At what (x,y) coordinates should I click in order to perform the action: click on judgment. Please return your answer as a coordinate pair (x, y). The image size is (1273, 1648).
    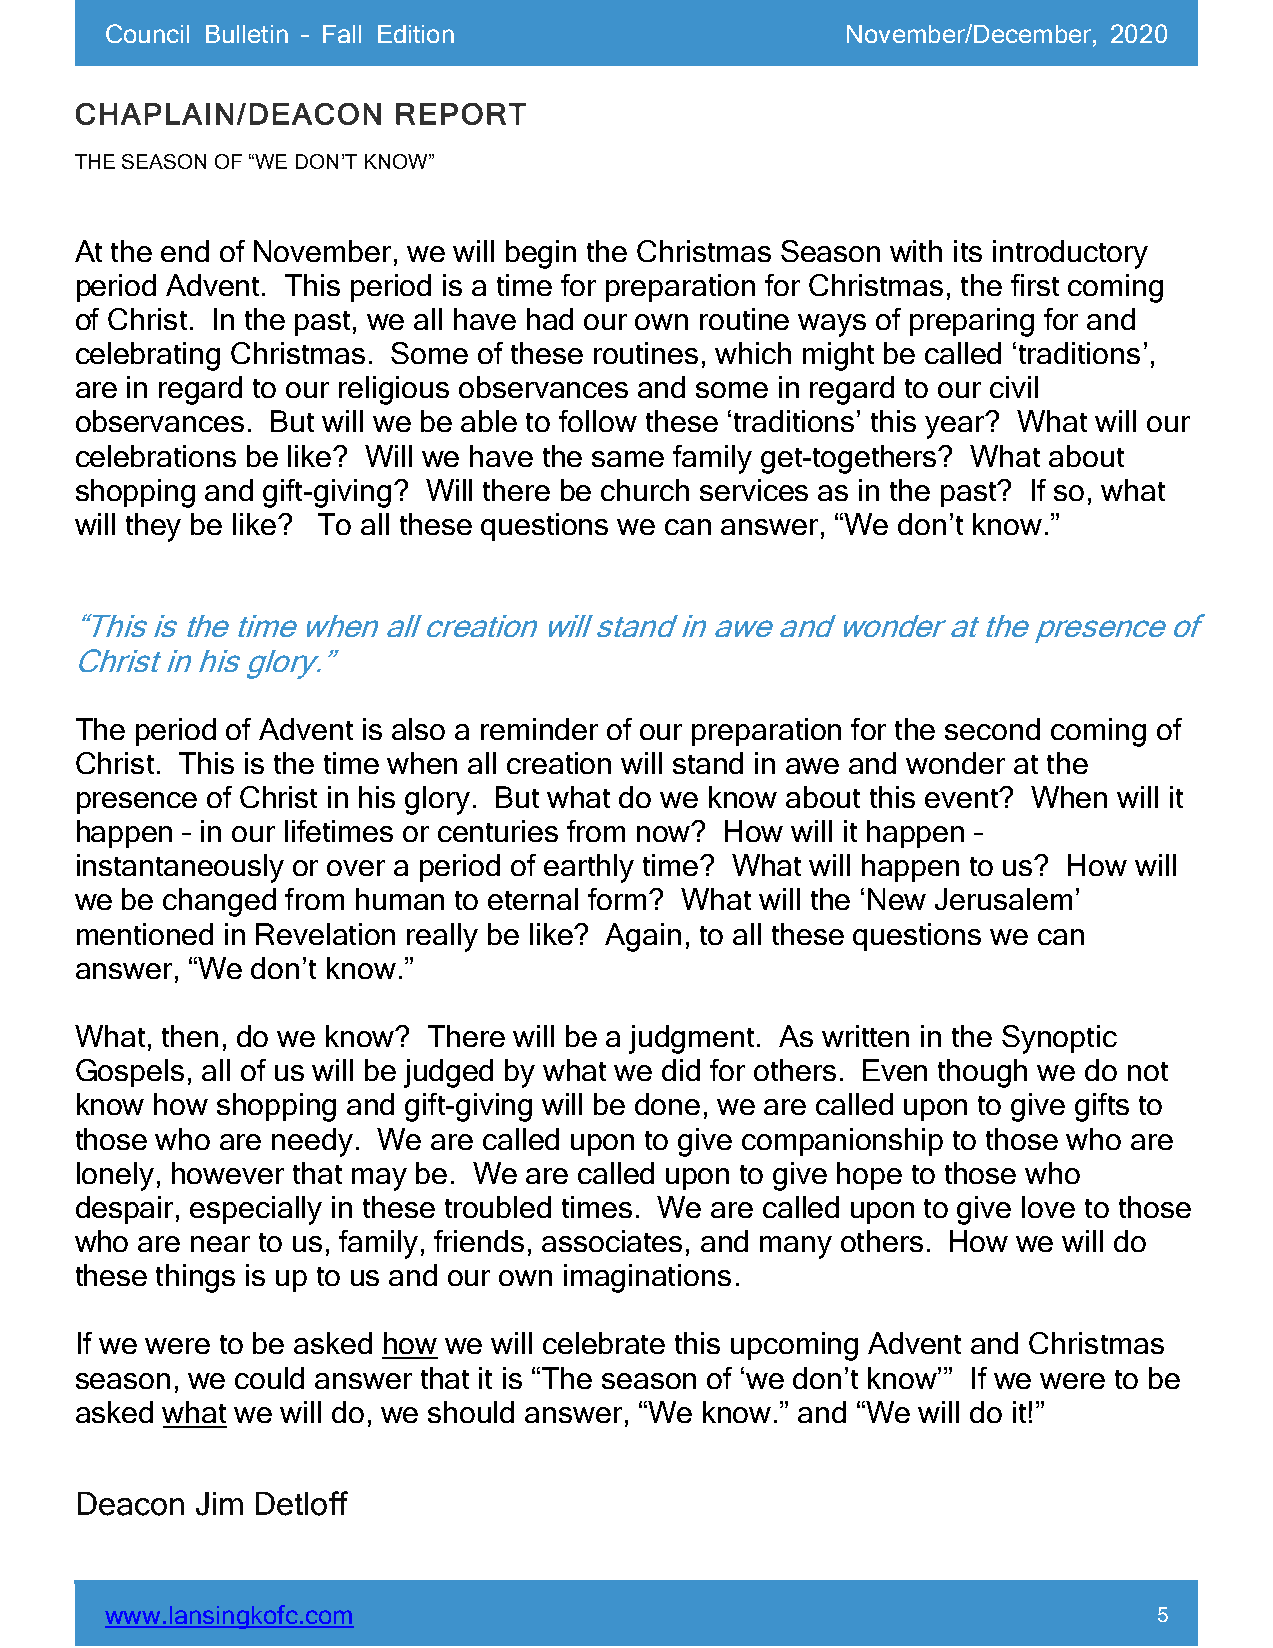
    Looking at the image, I should click on (691, 1039).
